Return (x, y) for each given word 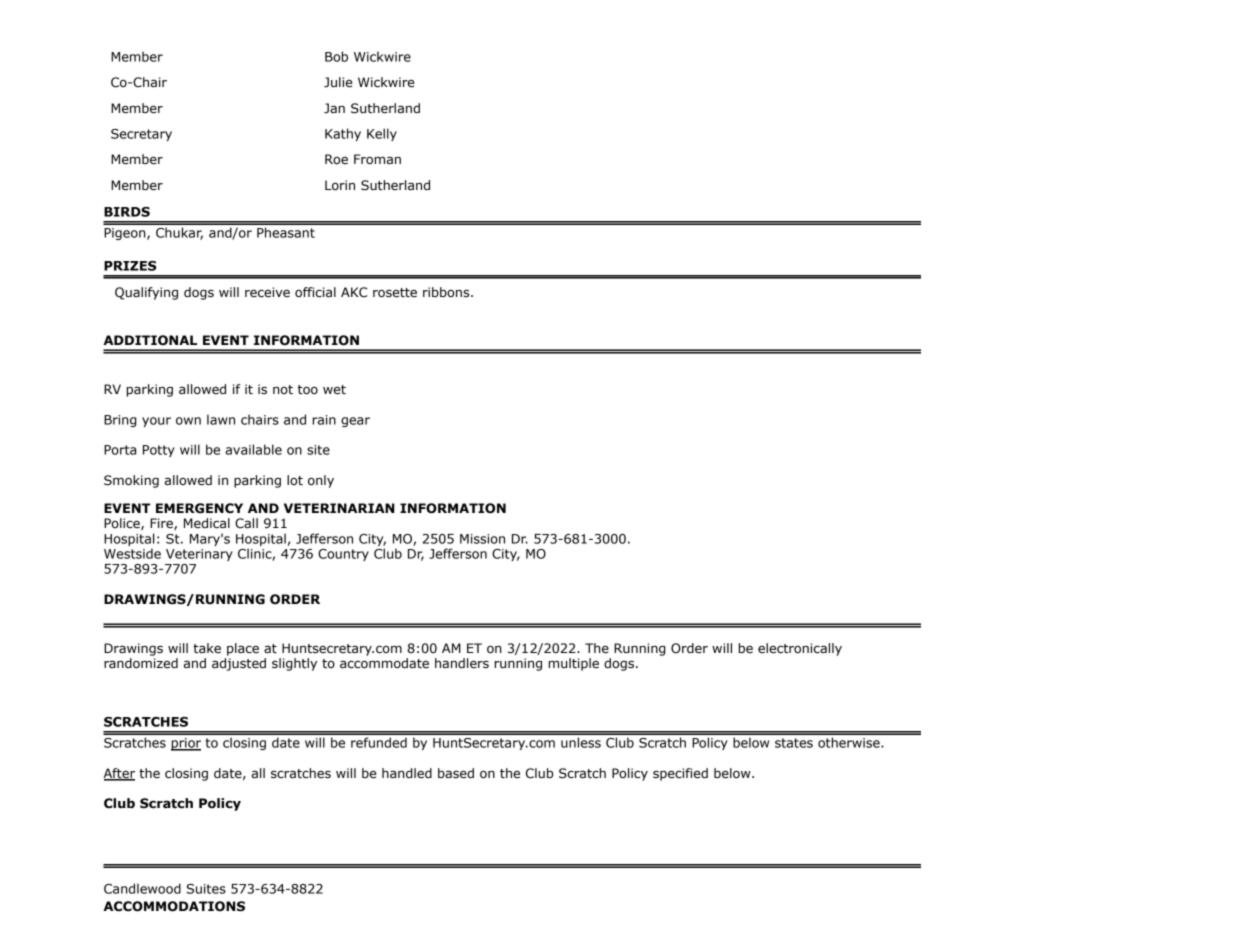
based (456, 773)
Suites (206, 889)
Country (343, 555)
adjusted (239, 664)
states (794, 743)
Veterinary (199, 555)
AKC (354, 292)
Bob (336, 56)
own (188, 421)
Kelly (382, 134)
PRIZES (130, 266)
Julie (338, 82)
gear (355, 422)
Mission (482, 539)
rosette (395, 293)
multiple (574, 664)
